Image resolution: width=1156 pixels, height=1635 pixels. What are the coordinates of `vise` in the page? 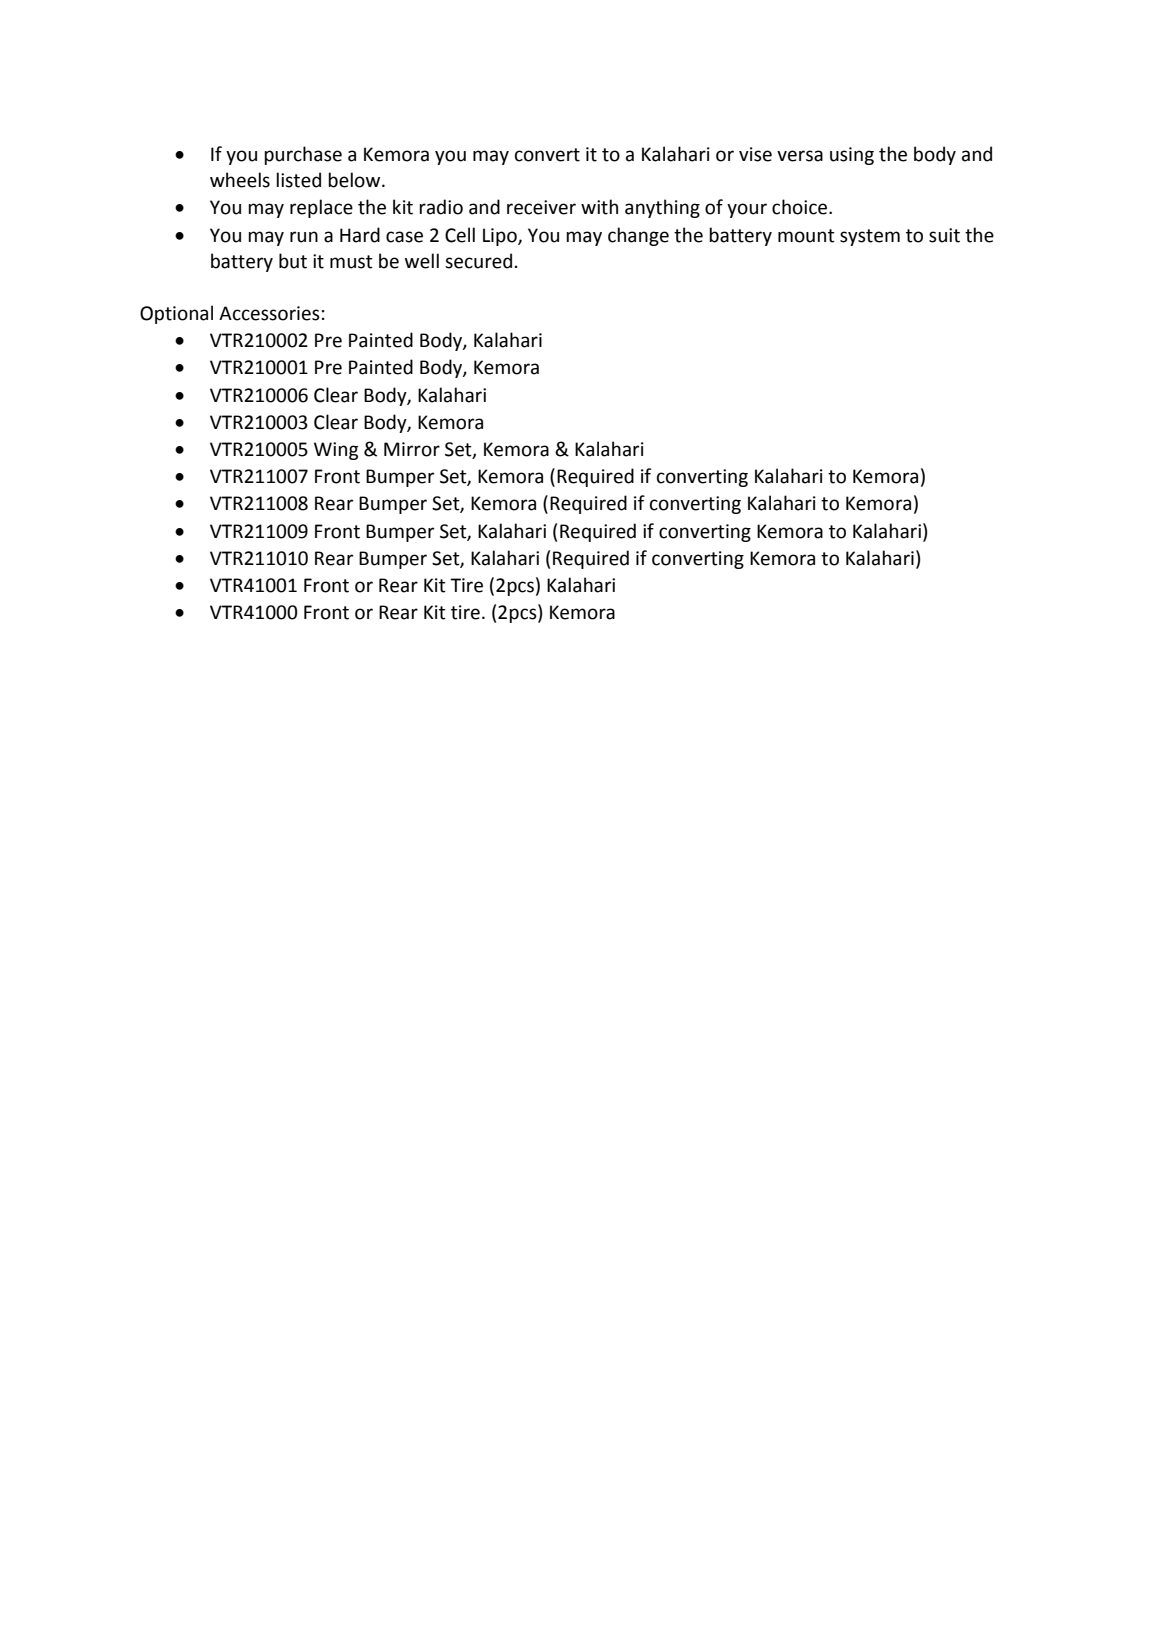 It's located at (755, 154).
